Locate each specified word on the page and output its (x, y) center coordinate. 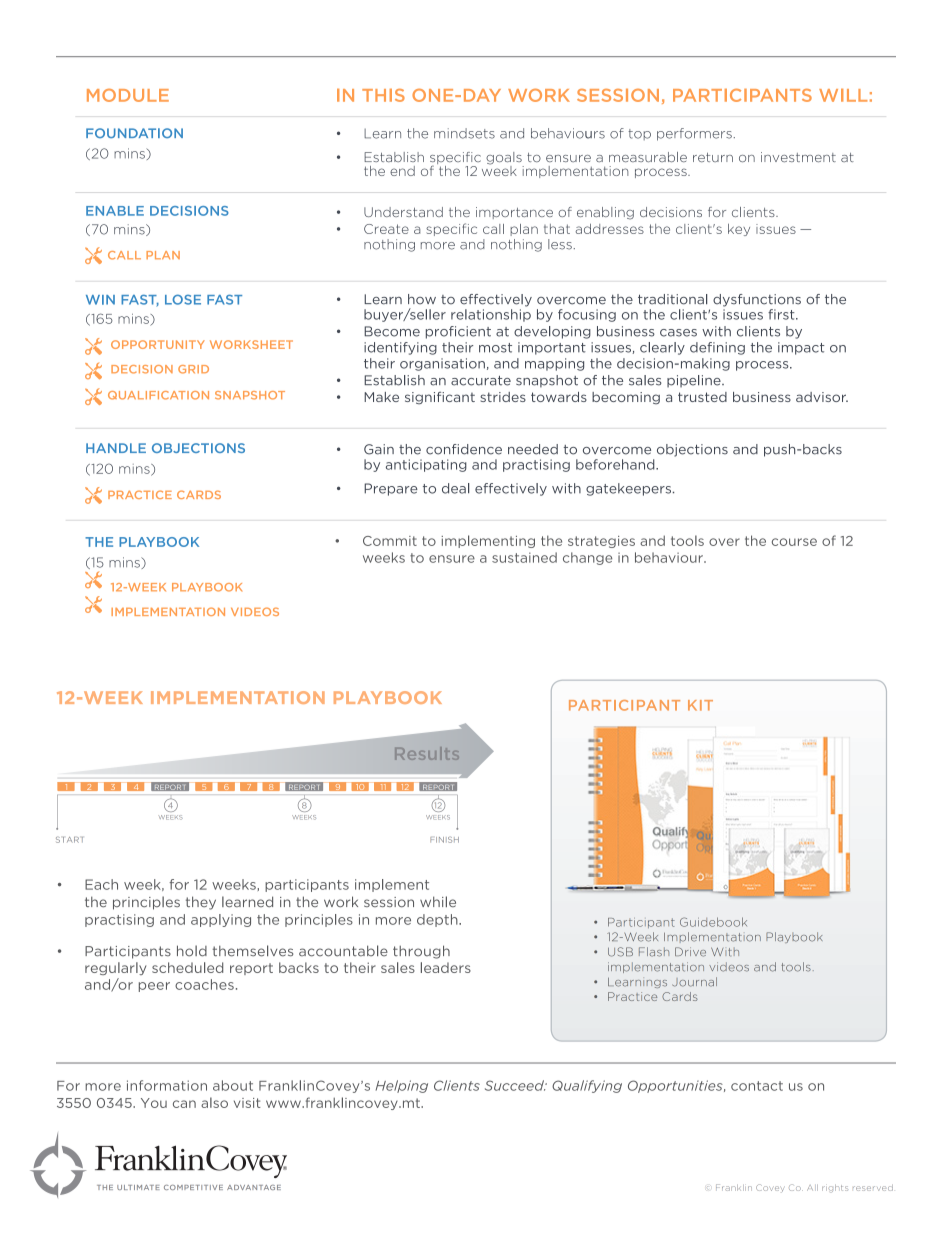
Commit (390, 541)
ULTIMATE (138, 1187)
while (438, 901)
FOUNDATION (134, 133)
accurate (481, 381)
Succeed (516, 1085)
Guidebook (713, 922)
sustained (524, 557)
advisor (822, 397)
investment (798, 157)
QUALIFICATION (158, 395)
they (201, 903)
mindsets (464, 133)
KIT (700, 705)
